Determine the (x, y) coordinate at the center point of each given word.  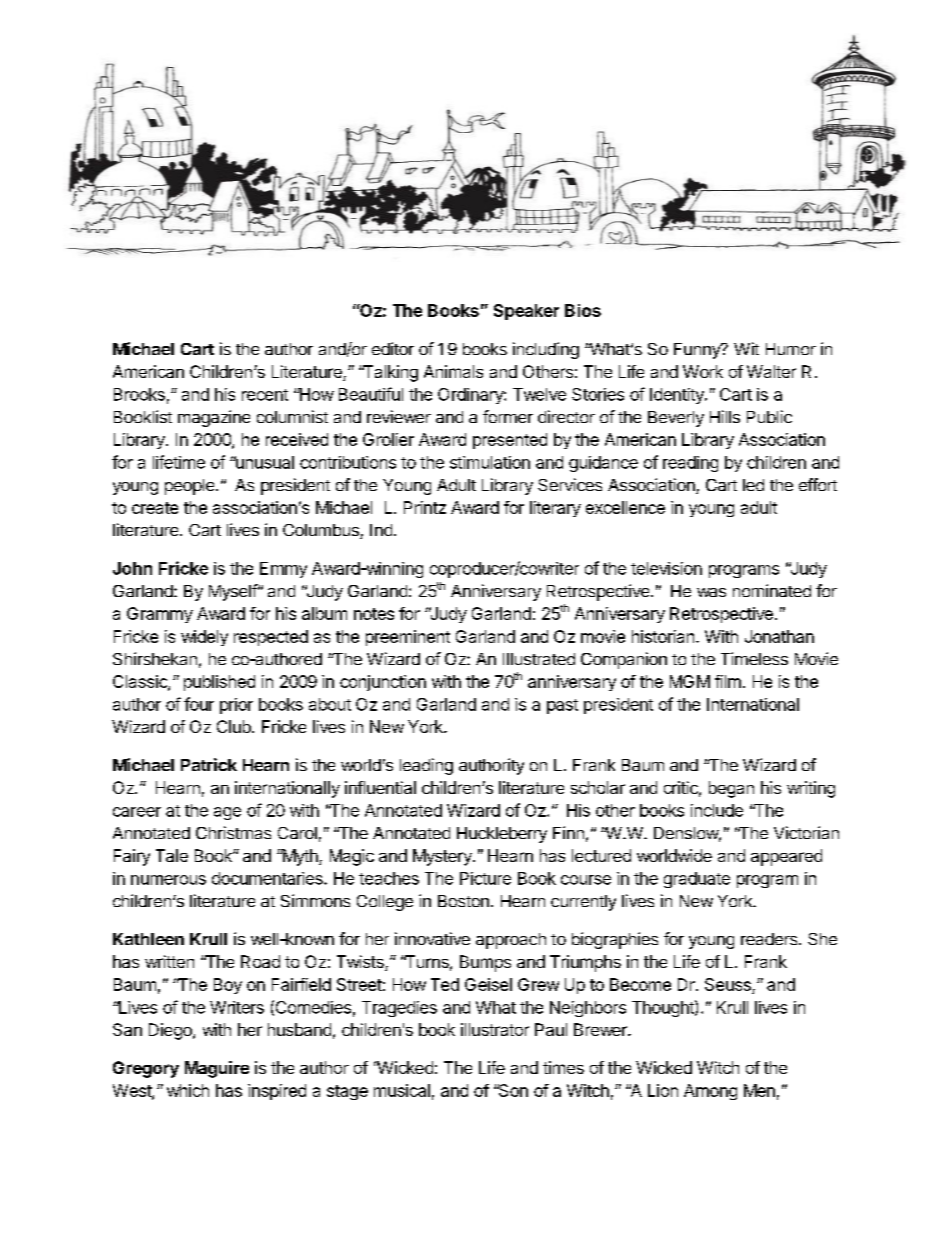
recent (265, 395)
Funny (698, 351)
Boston (463, 901)
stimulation (490, 462)
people (191, 487)
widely (204, 638)
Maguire (217, 1069)
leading (426, 766)
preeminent (408, 638)
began (731, 789)
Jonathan (779, 636)
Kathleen (148, 939)
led (753, 485)
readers (770, 939)
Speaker (526, 312)
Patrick (209, 764)
